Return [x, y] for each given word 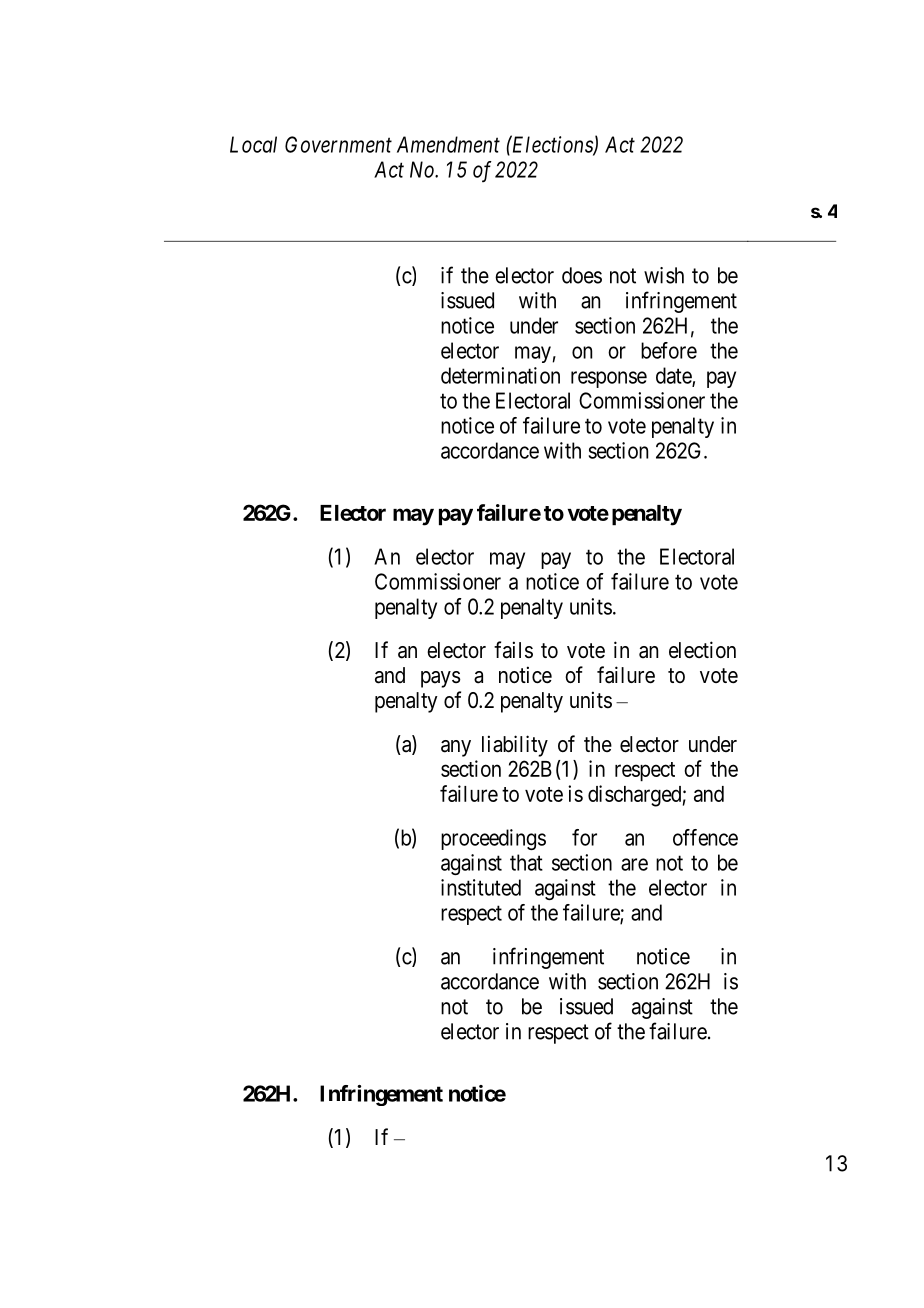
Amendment [448, 144]
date [674, 376]
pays [441, 679]
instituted [481, 887]
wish [664, 275]
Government [338, 144]
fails [513, 650]
